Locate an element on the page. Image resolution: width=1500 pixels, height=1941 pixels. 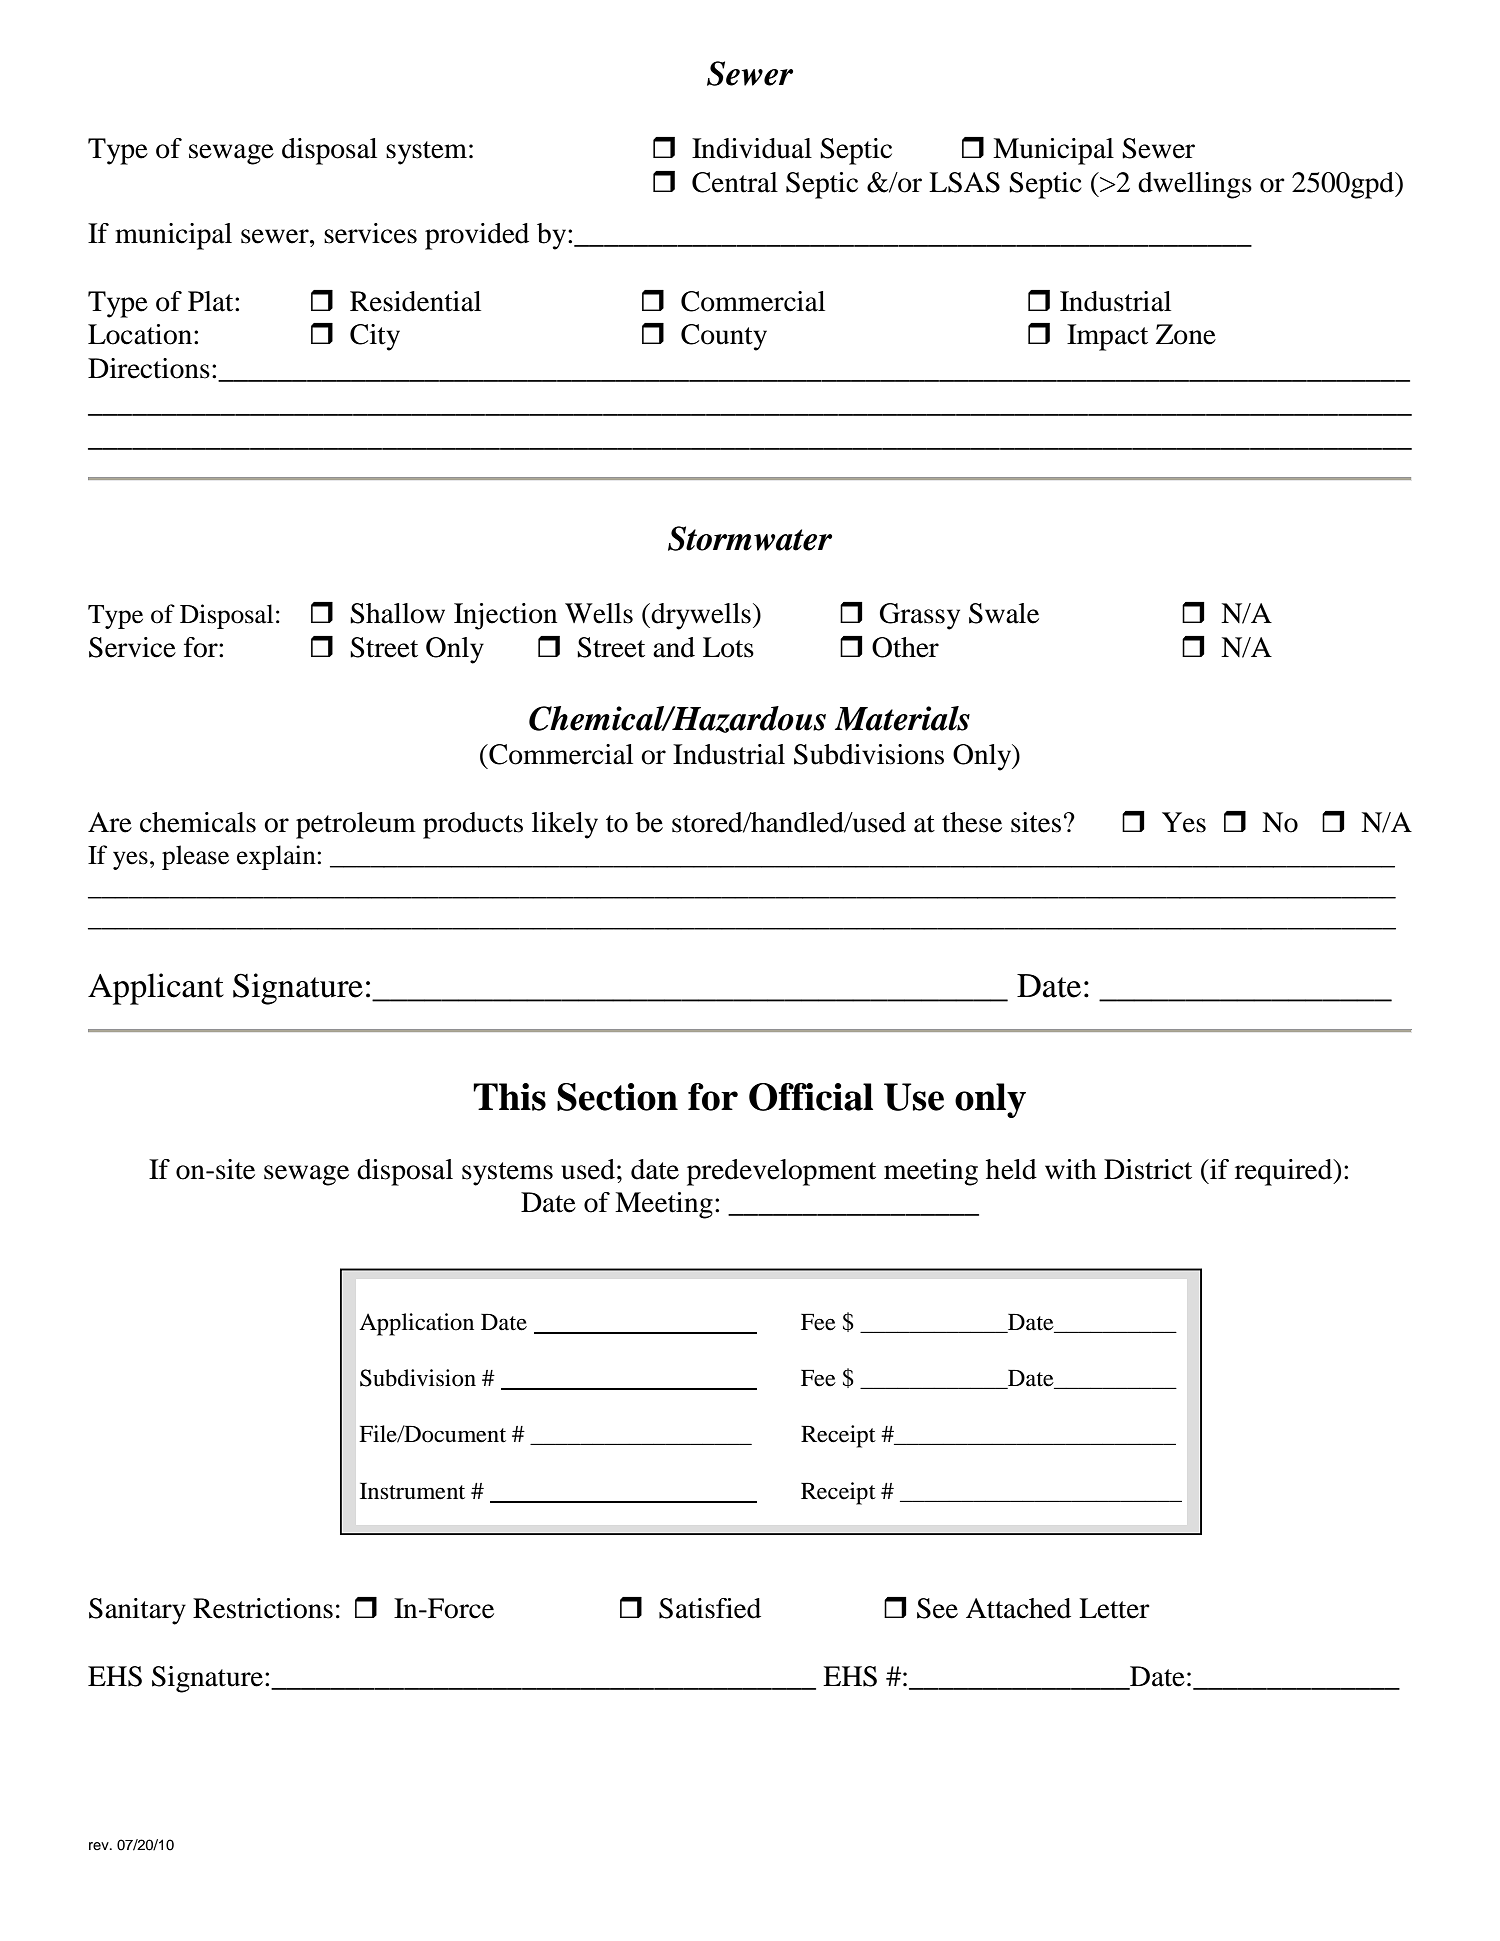
Plat is located at coordinates (212, 301).
